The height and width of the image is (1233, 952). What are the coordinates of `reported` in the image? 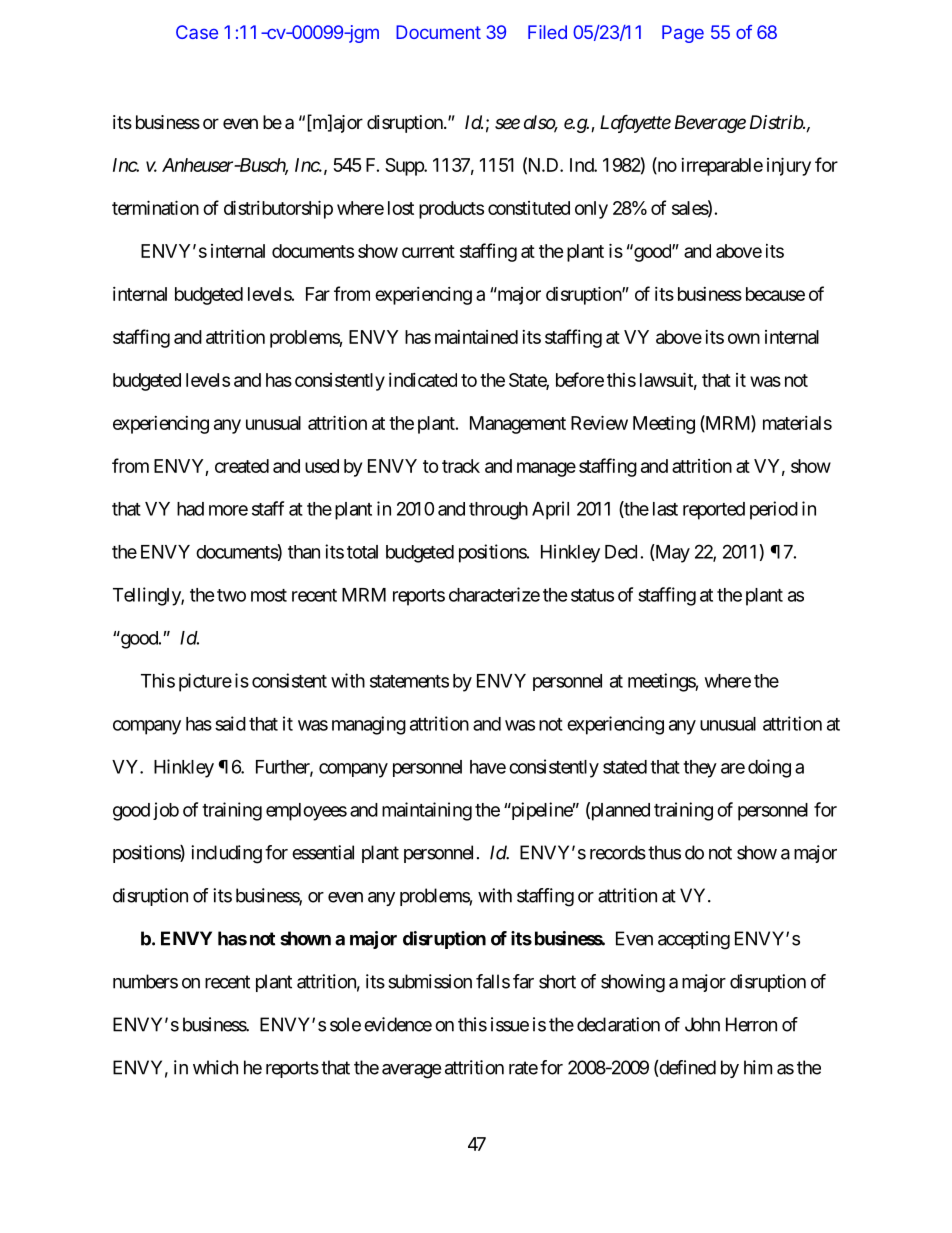 It's located at (714, 511).
